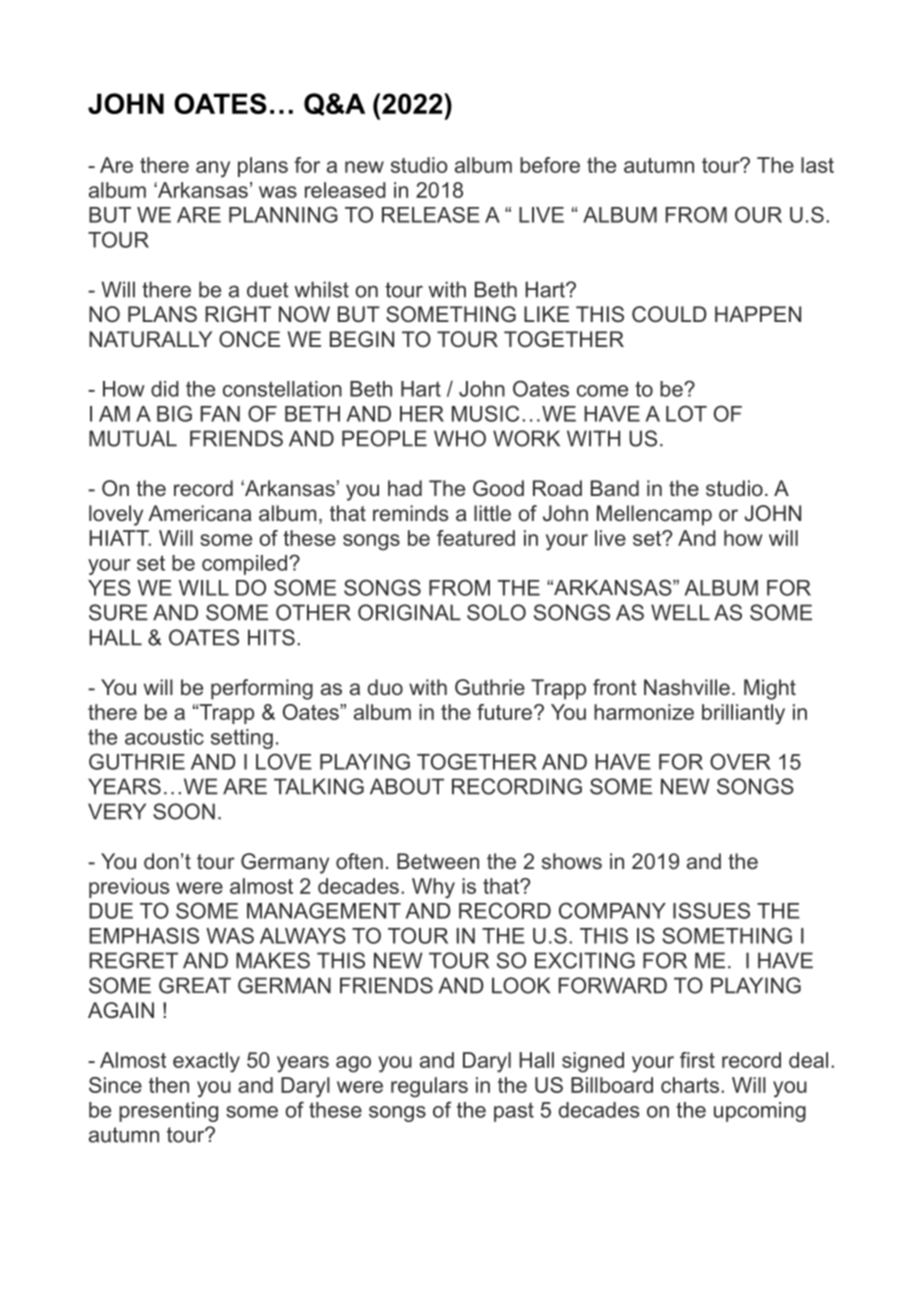 This screenshot has height=1308, width=924. Describe the element at coordinates (283, 214) in the screenshot. I see `PLANNING` at that location.
